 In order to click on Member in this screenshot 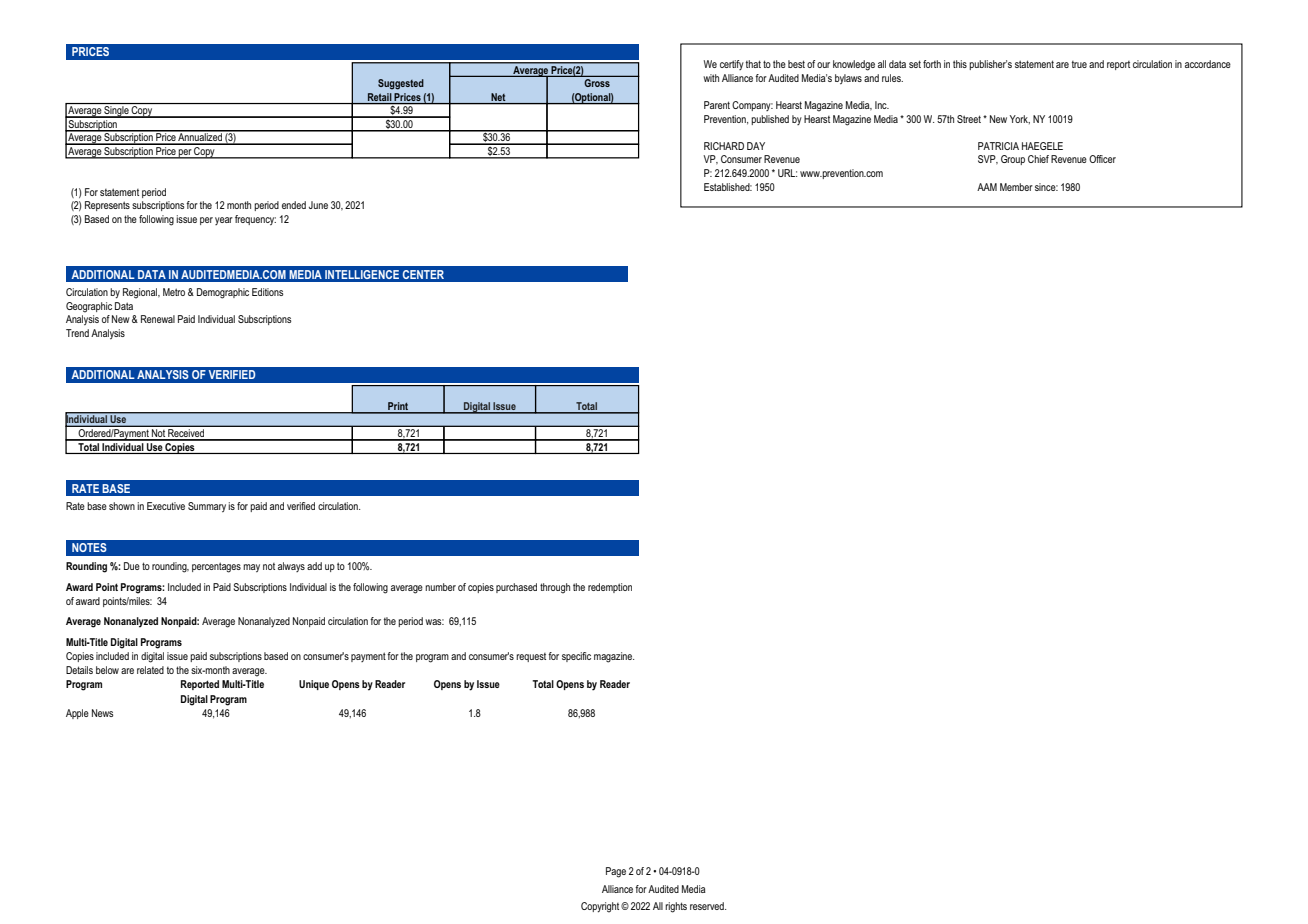, I will do `click(1016, 187)`.
